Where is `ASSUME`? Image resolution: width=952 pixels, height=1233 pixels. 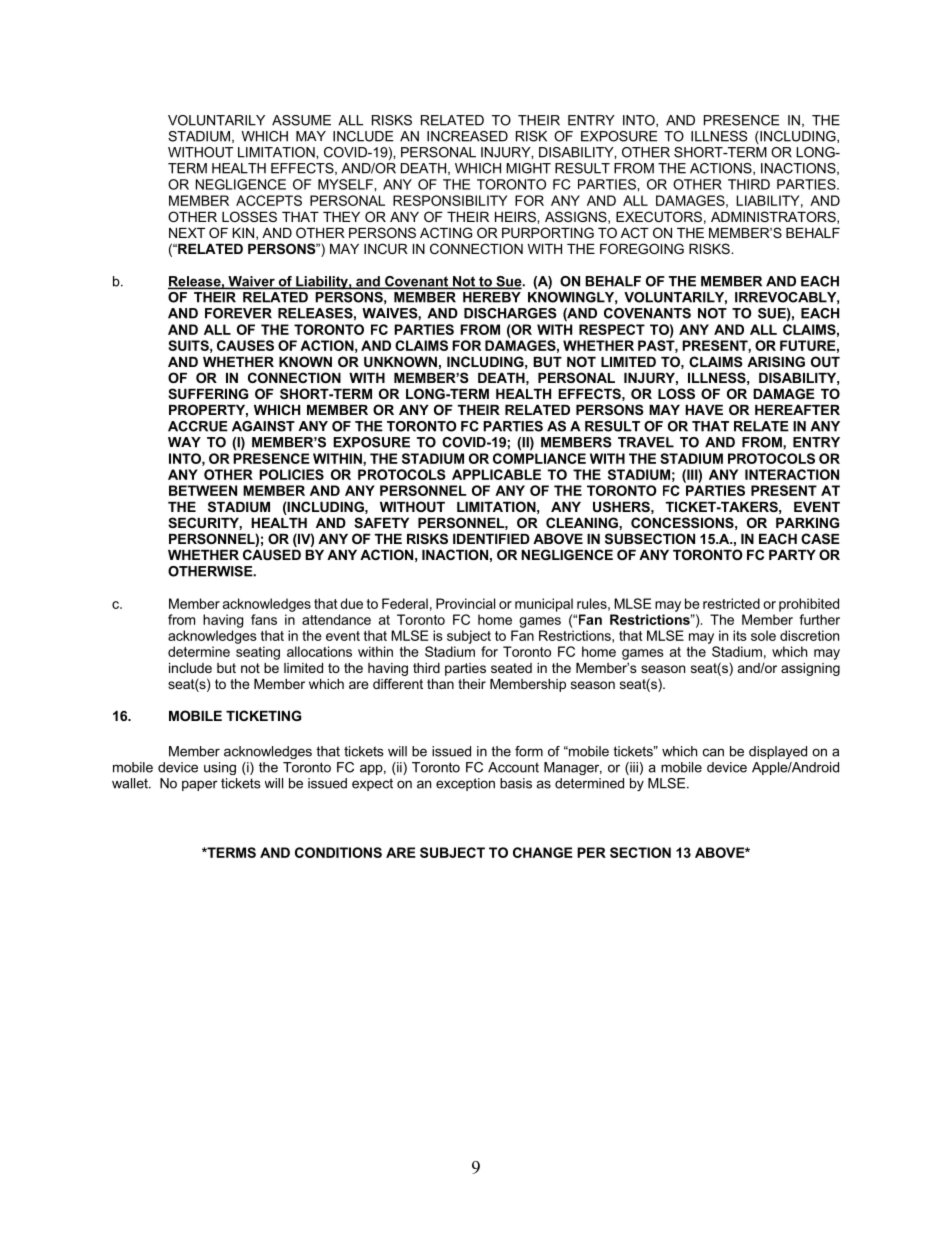 ASSUME is located at coordinates (301, 120).
